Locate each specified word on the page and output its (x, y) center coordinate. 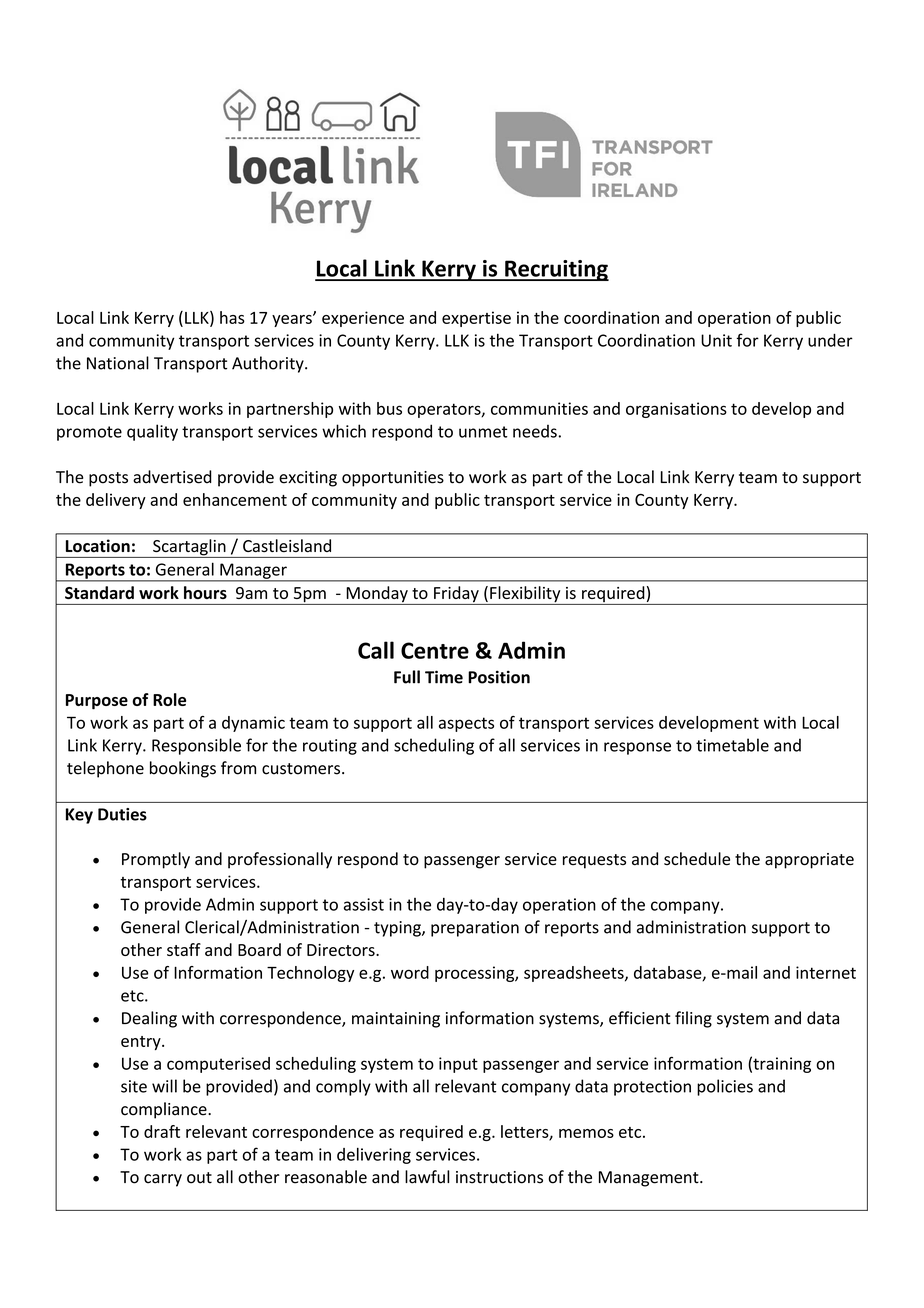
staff (184, 949)
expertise (476, 319)
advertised (172, 477)
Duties (122, 814)
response (637, 748)
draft (162, 1131)
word (410, 972)
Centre (435, 650)
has (232, 317)
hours (205, 592)
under (830, 340)
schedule (697, 859)
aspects (466, 724)
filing (693, 1019)
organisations (676, 410)
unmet (483, 432)
